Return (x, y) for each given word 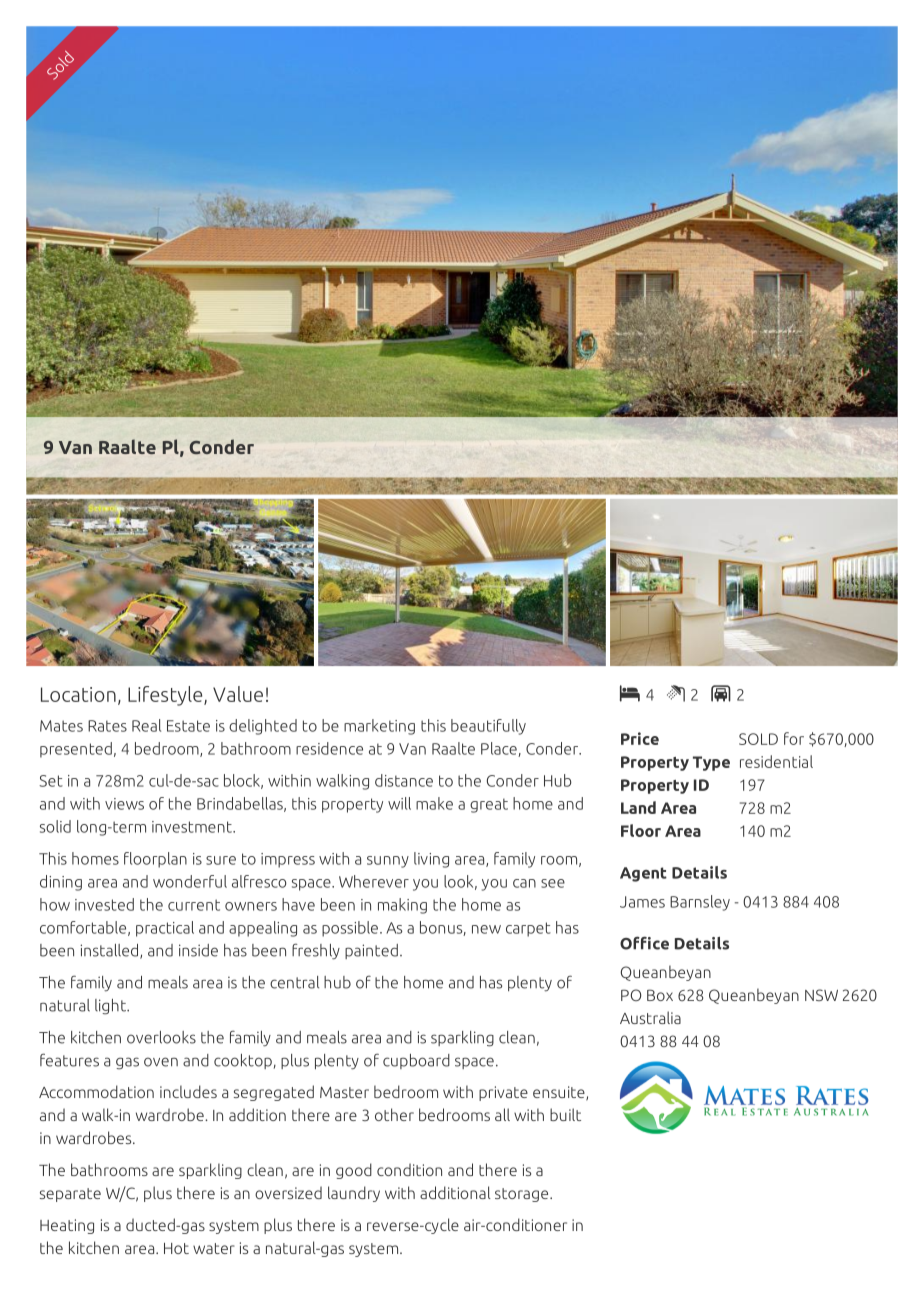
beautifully (488, 727)
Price (640, 738)
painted (371, 951)
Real (146, 725)
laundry (354, 1194)
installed (110, 951)
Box (660, 995)
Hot (176, 1248)
